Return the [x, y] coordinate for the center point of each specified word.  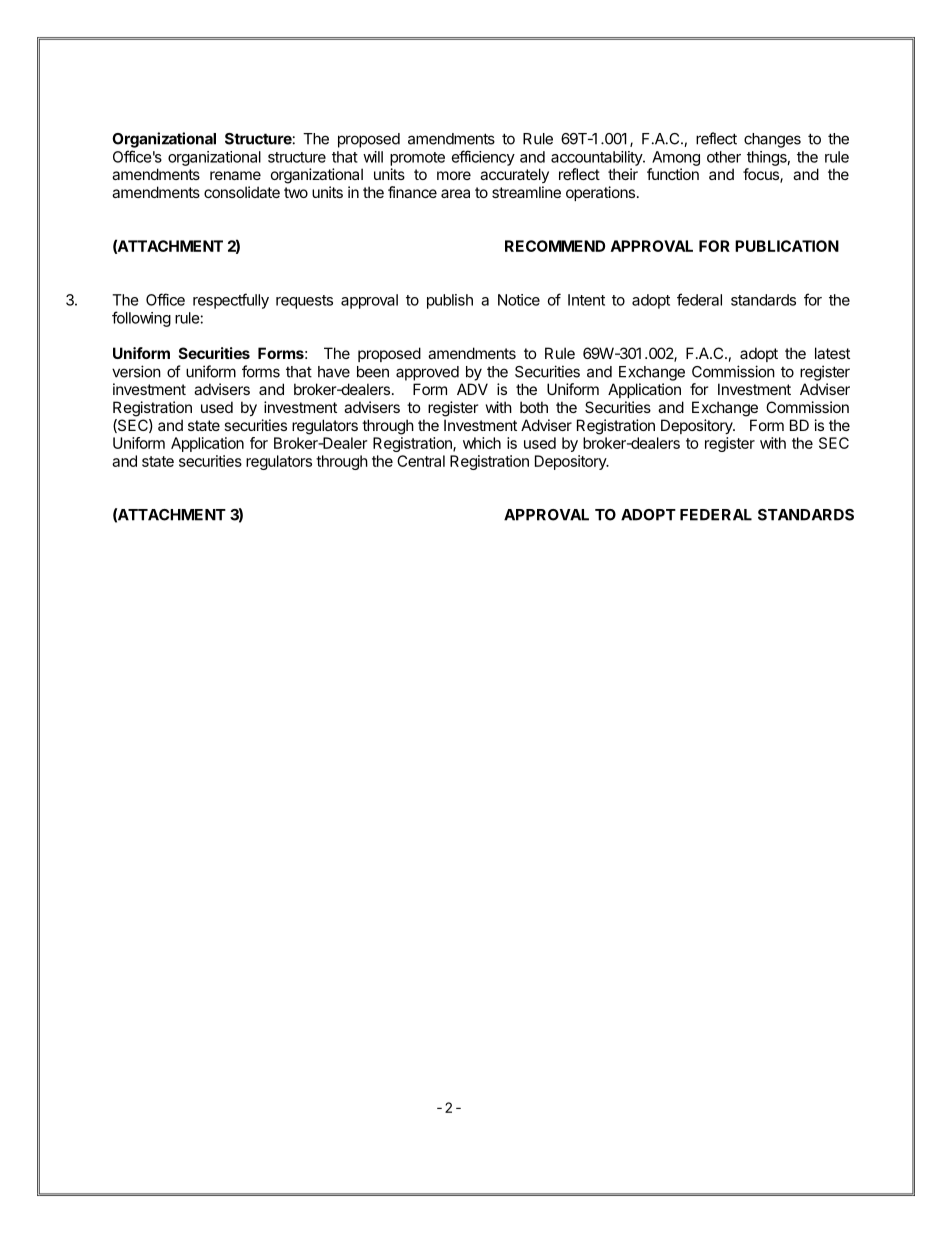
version [136, 371]
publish [450, 301]
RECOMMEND [555, 246]
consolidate [242, 192]
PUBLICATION [787, 246]
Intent [586, 300]
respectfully [231, 301]
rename [235, 175]
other [724, 157]
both [534, 407]
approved [427, 373]
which [482, 443]
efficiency [483, 158]
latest [832, 353]
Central [421, 461]
